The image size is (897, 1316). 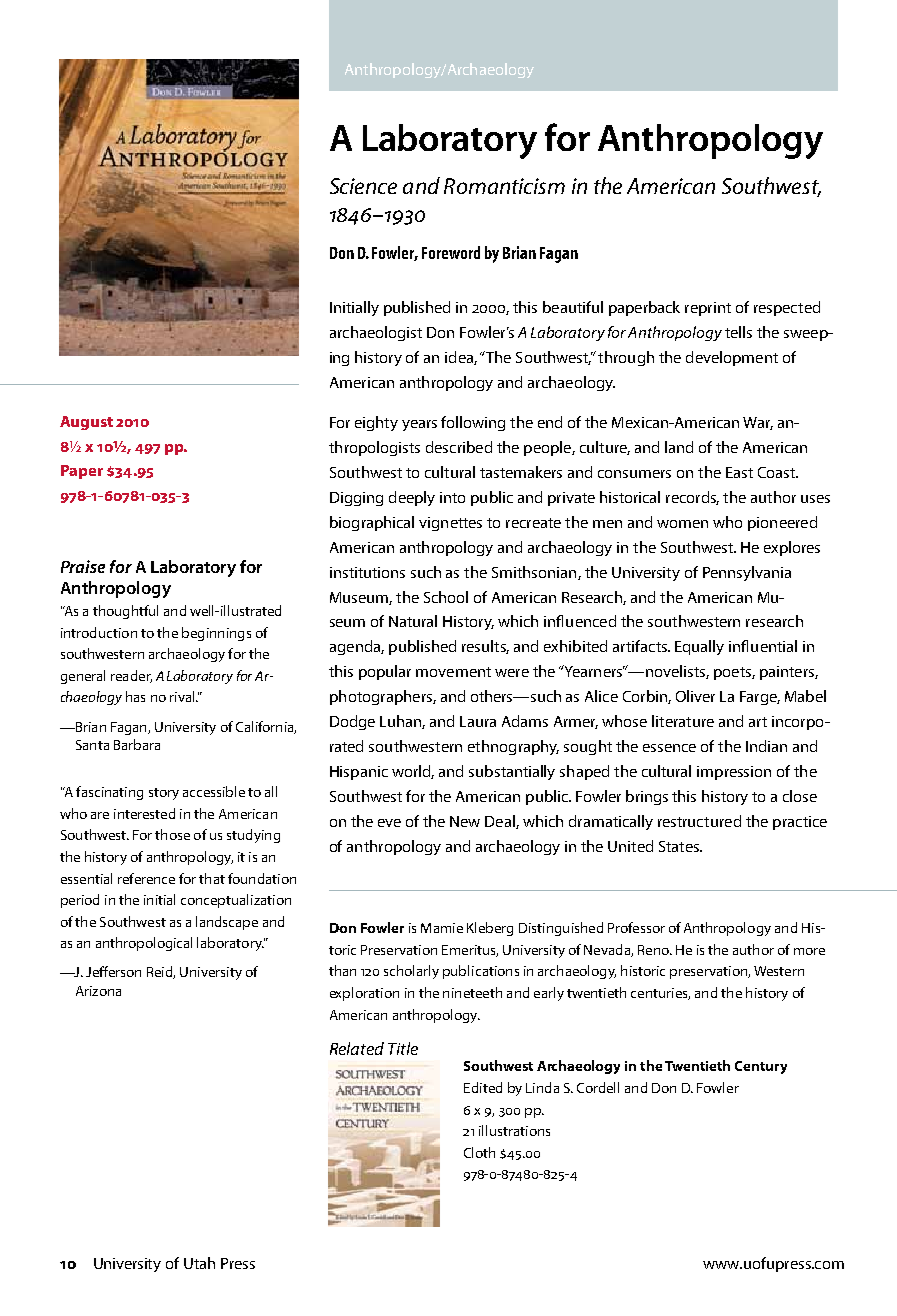 I want to click on Utah, so click(x=199, y=1263).
